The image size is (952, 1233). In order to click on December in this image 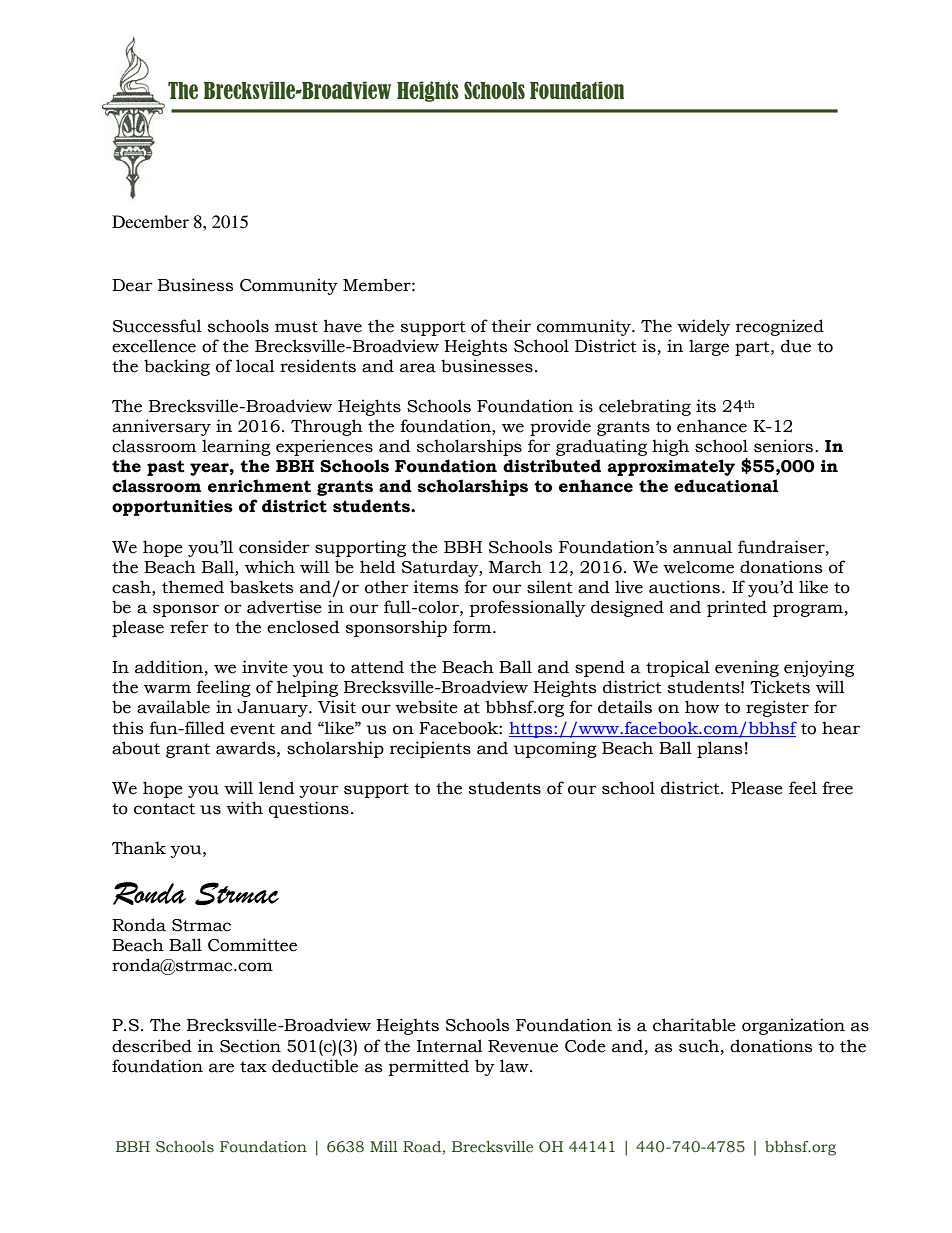, I will do `click(150, 221)`.
